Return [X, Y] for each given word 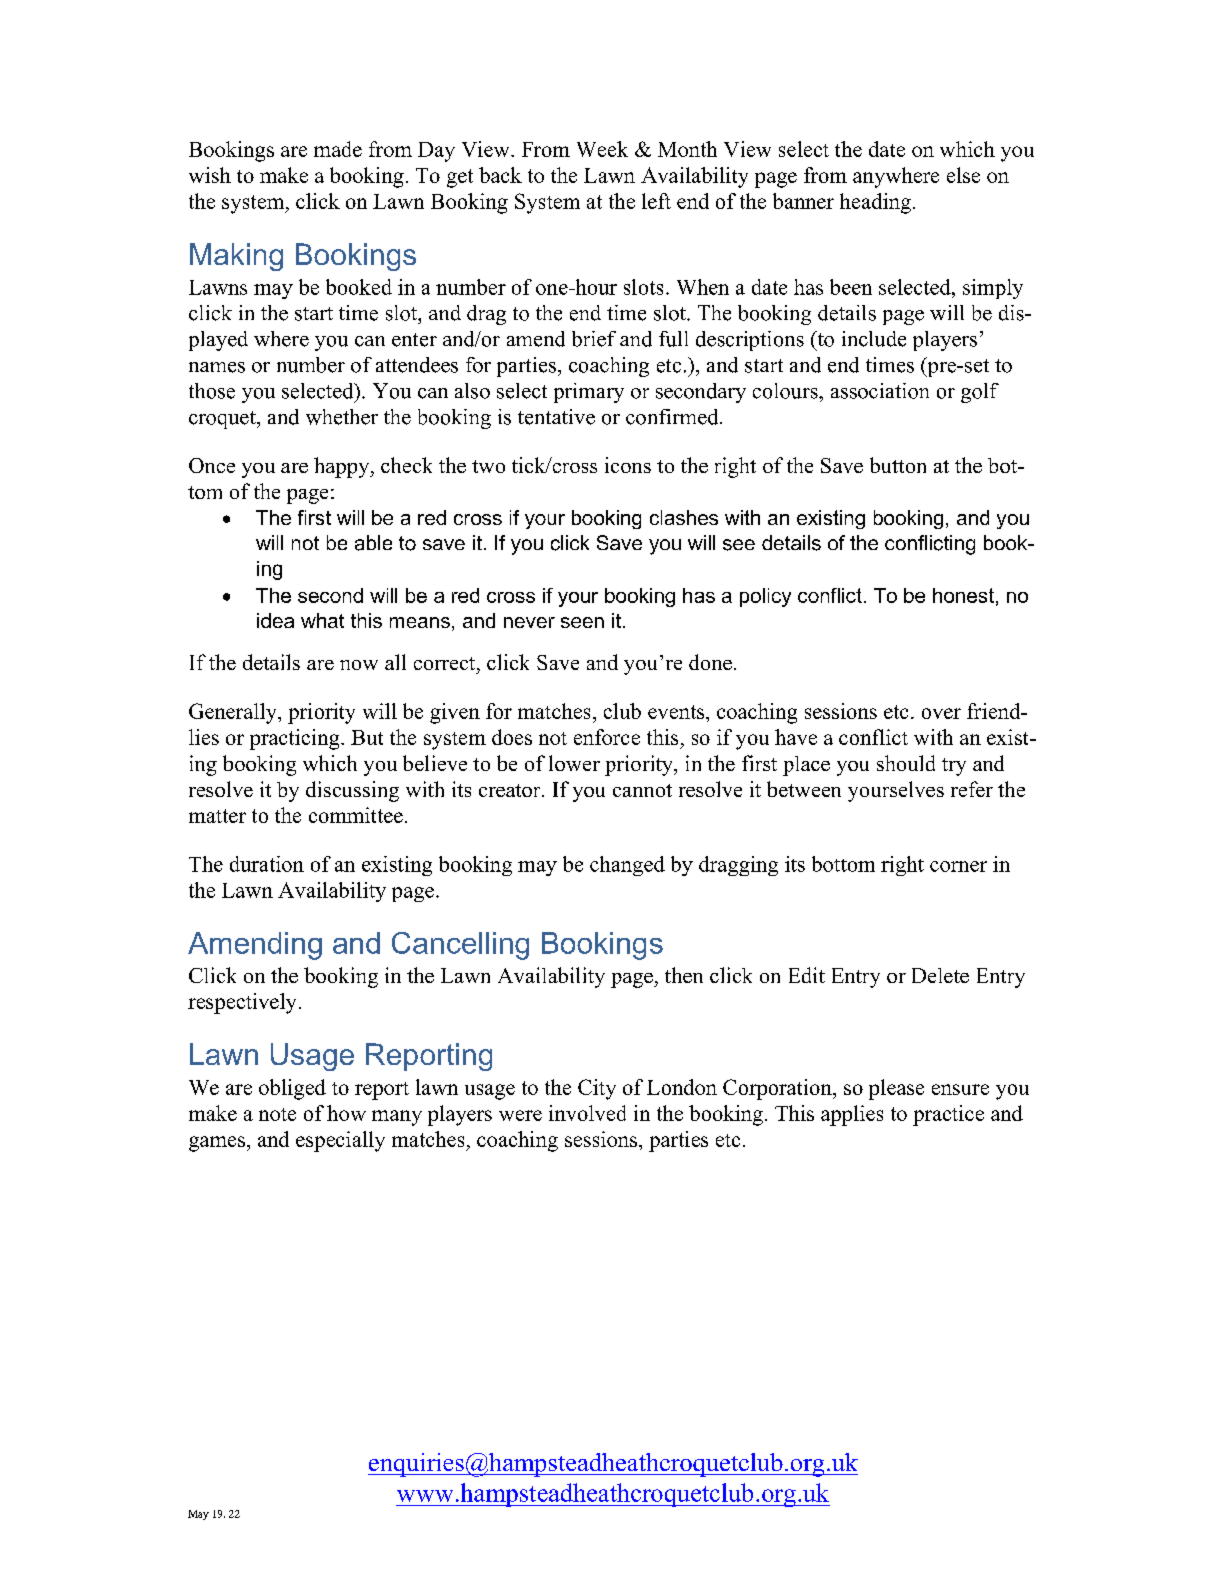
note [277, 1114]
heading [875, 203]
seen [582, 622]
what [322, 620]
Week [602, 149]
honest [963, 595]
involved [587, 1113]
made [338, 149]
